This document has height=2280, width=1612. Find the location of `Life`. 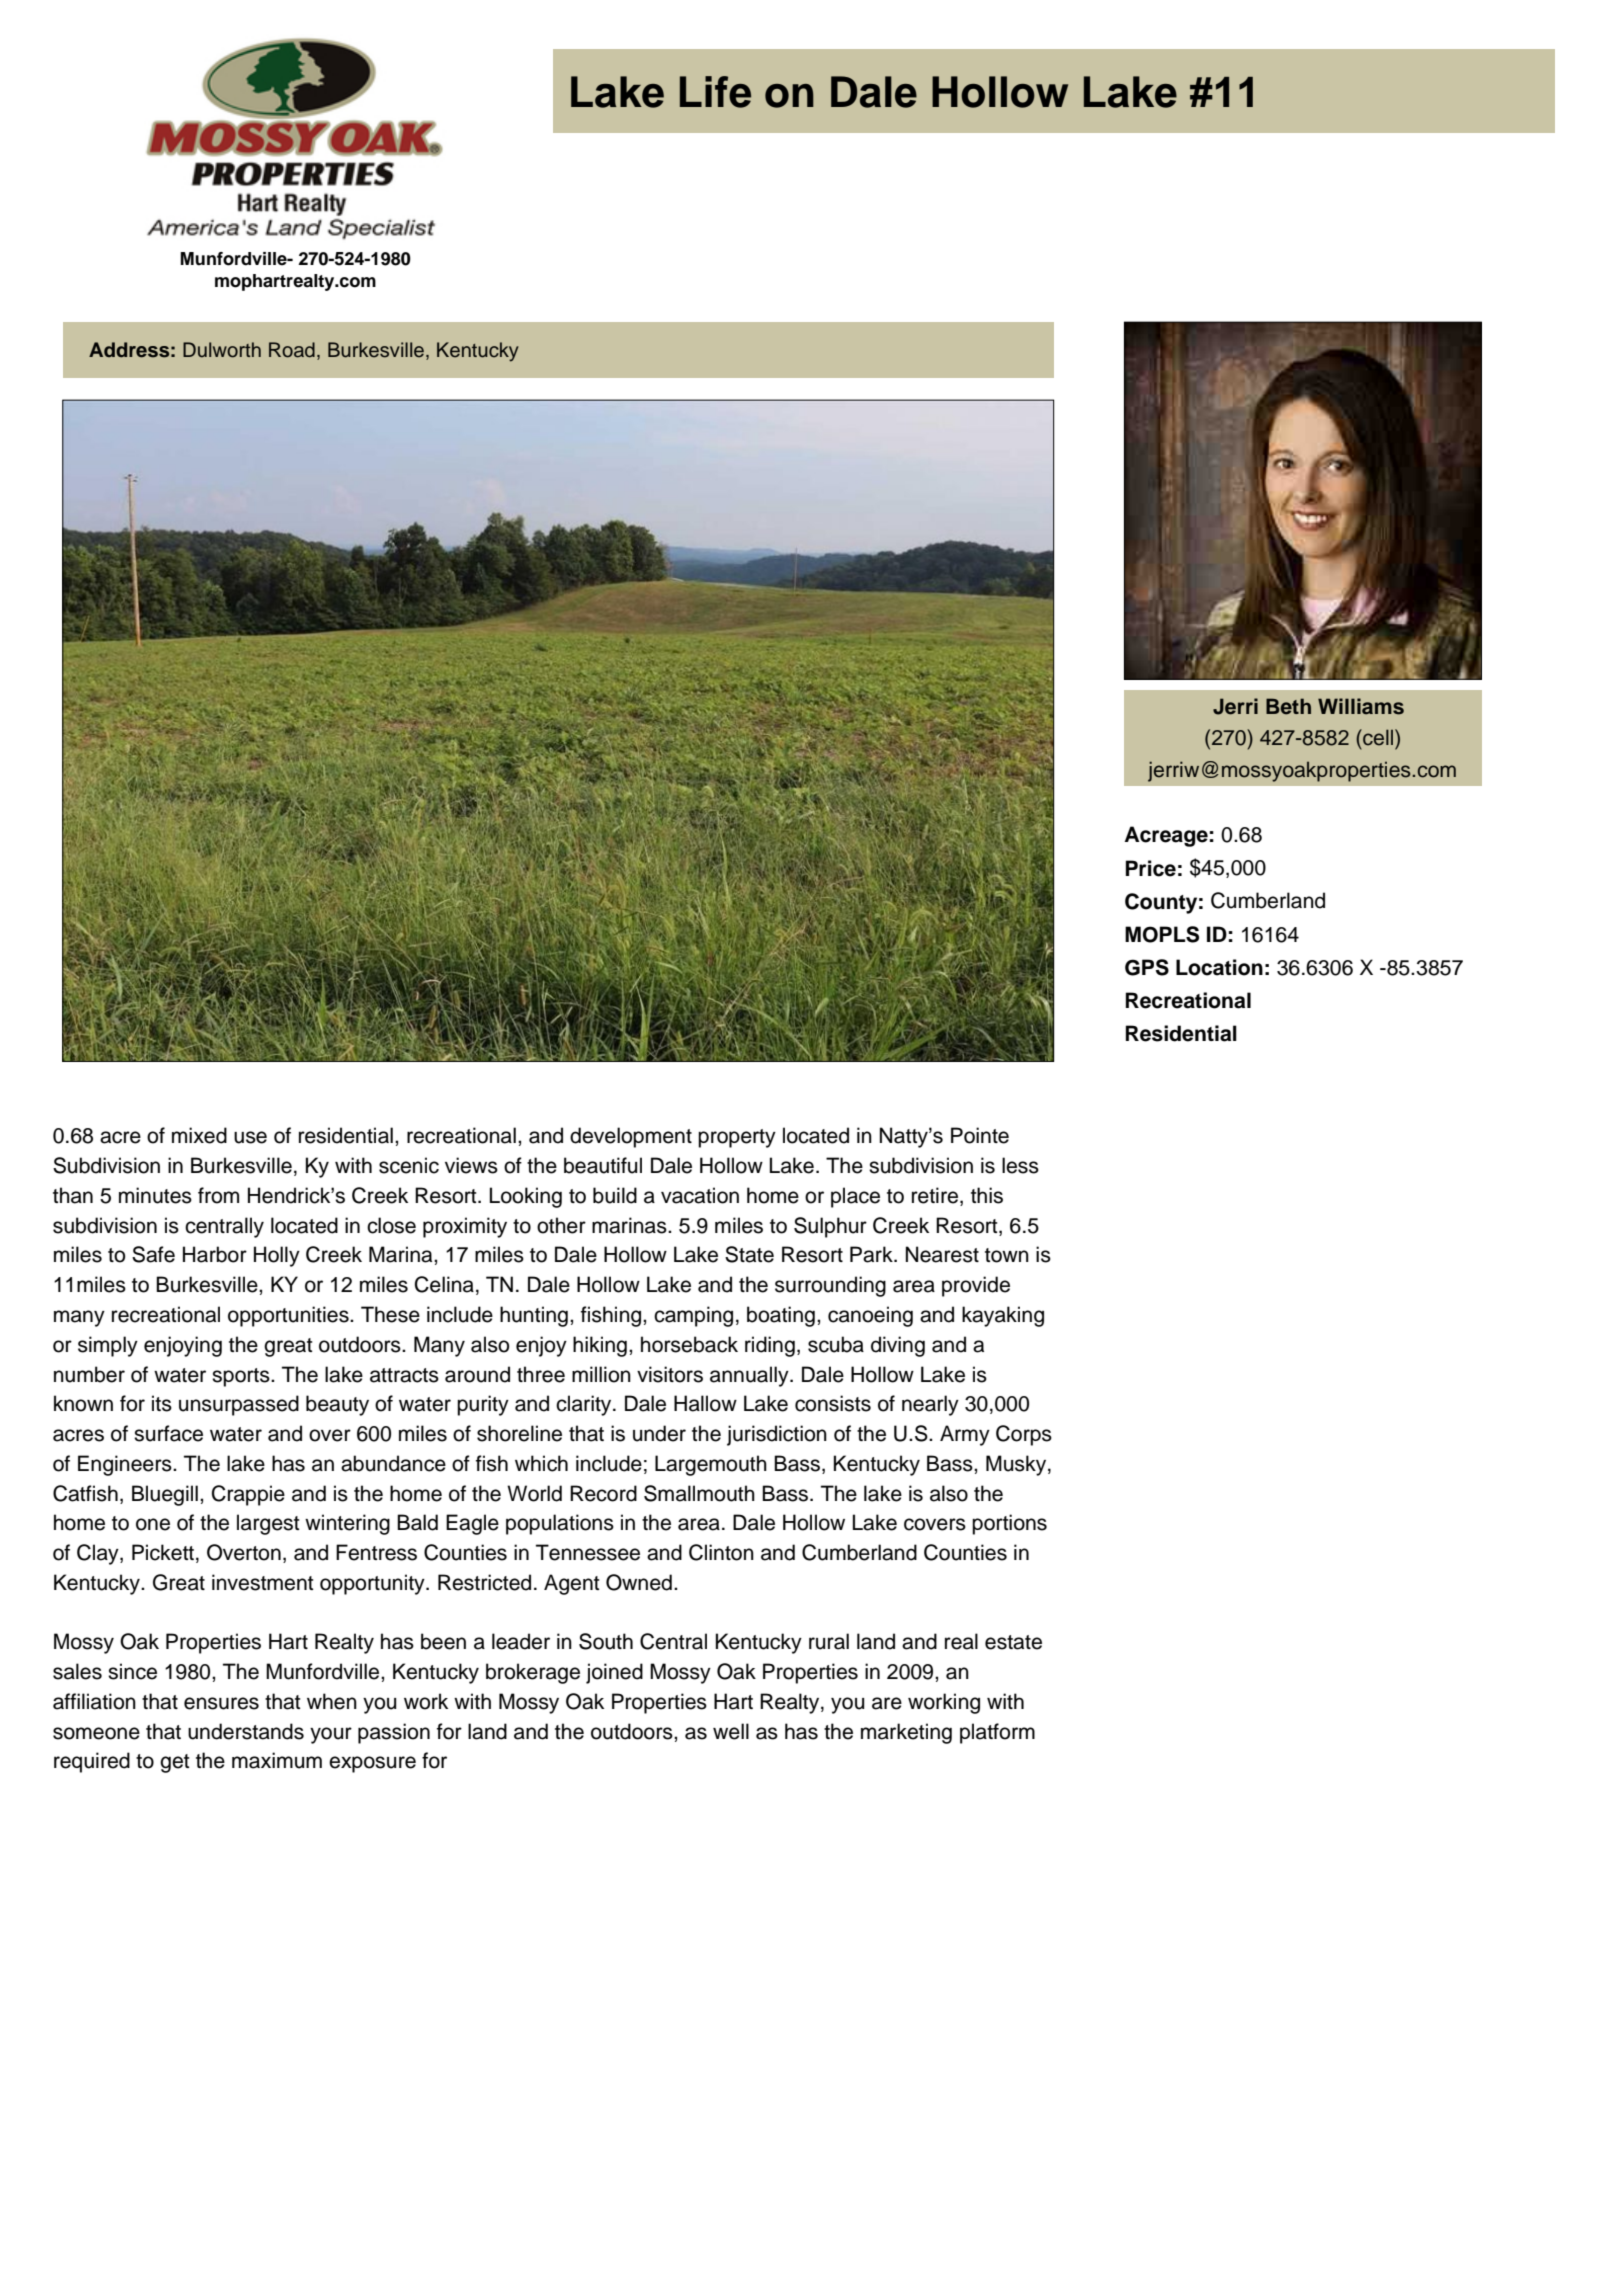

Life is located at coordinates (715, 92).
